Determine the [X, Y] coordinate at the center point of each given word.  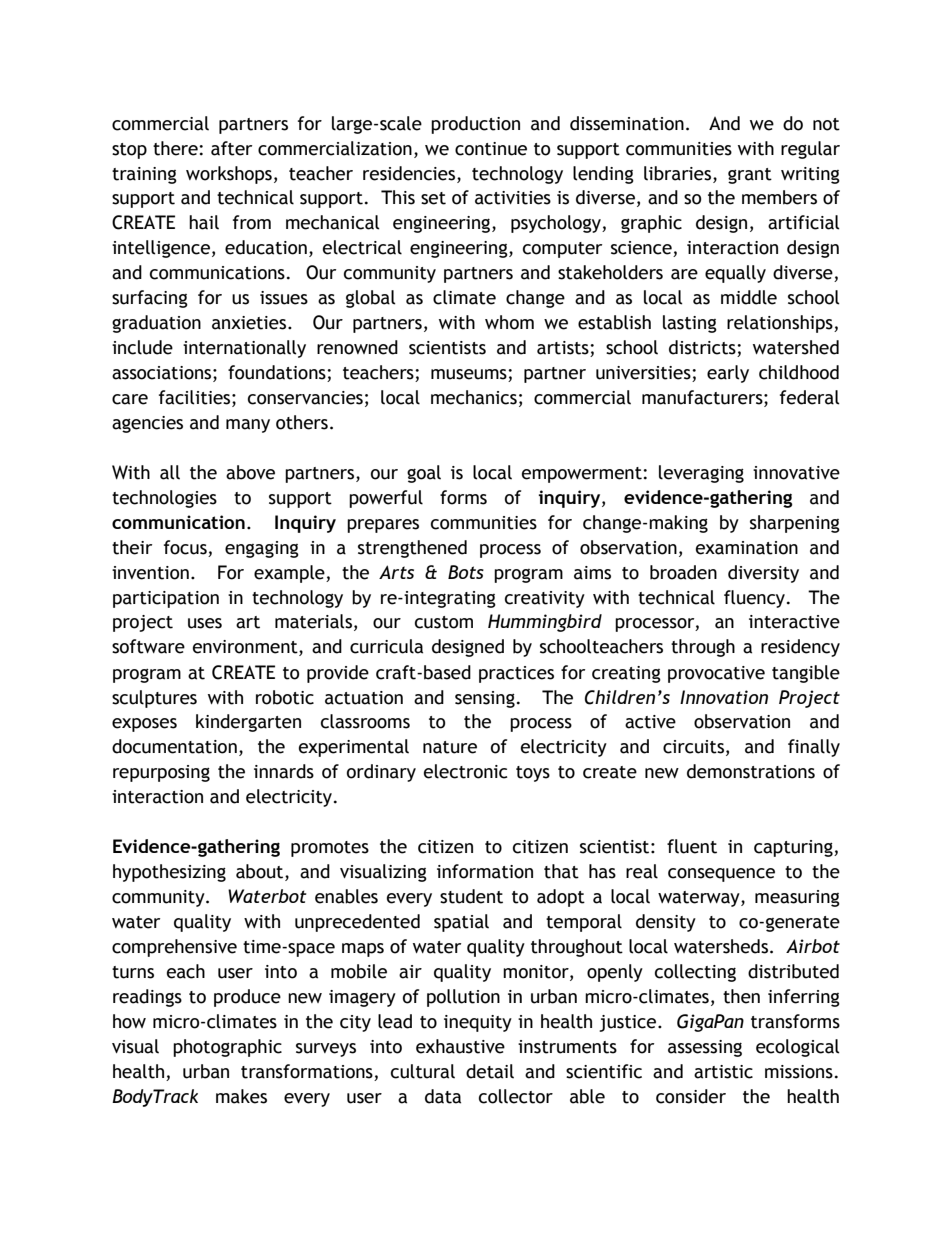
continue [491, 149]
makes [241, 1096]
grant [750, 176]
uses [205, 623]
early [728, 374]
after [231, 148]
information [485, 871]
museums [470, 375]
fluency [756, 599]
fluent [692, 846]
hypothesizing [169, 873]
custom [444, 622]
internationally [244, 349]
